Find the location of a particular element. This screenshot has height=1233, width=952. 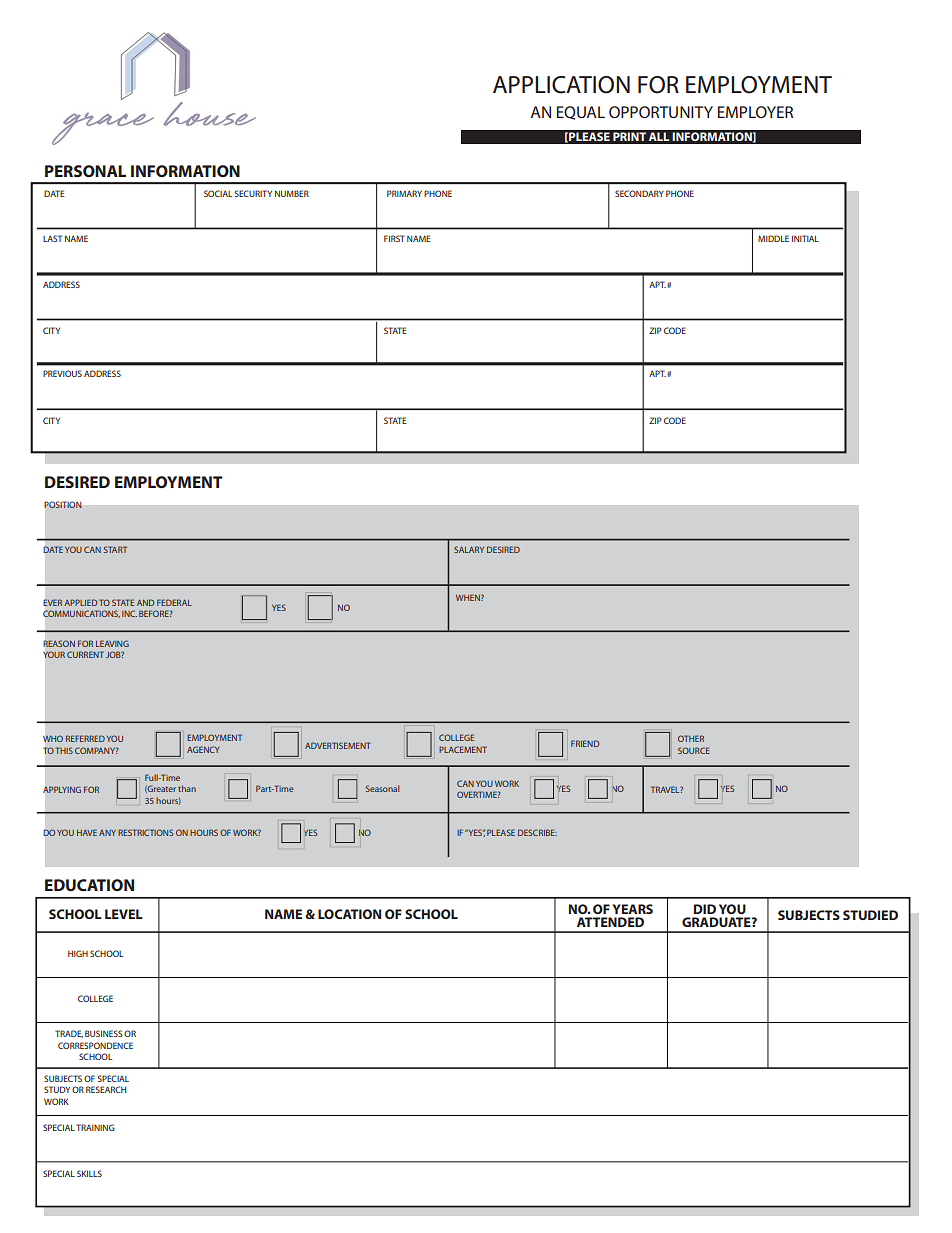

LOCATION is located at coordinates (349, 914).
